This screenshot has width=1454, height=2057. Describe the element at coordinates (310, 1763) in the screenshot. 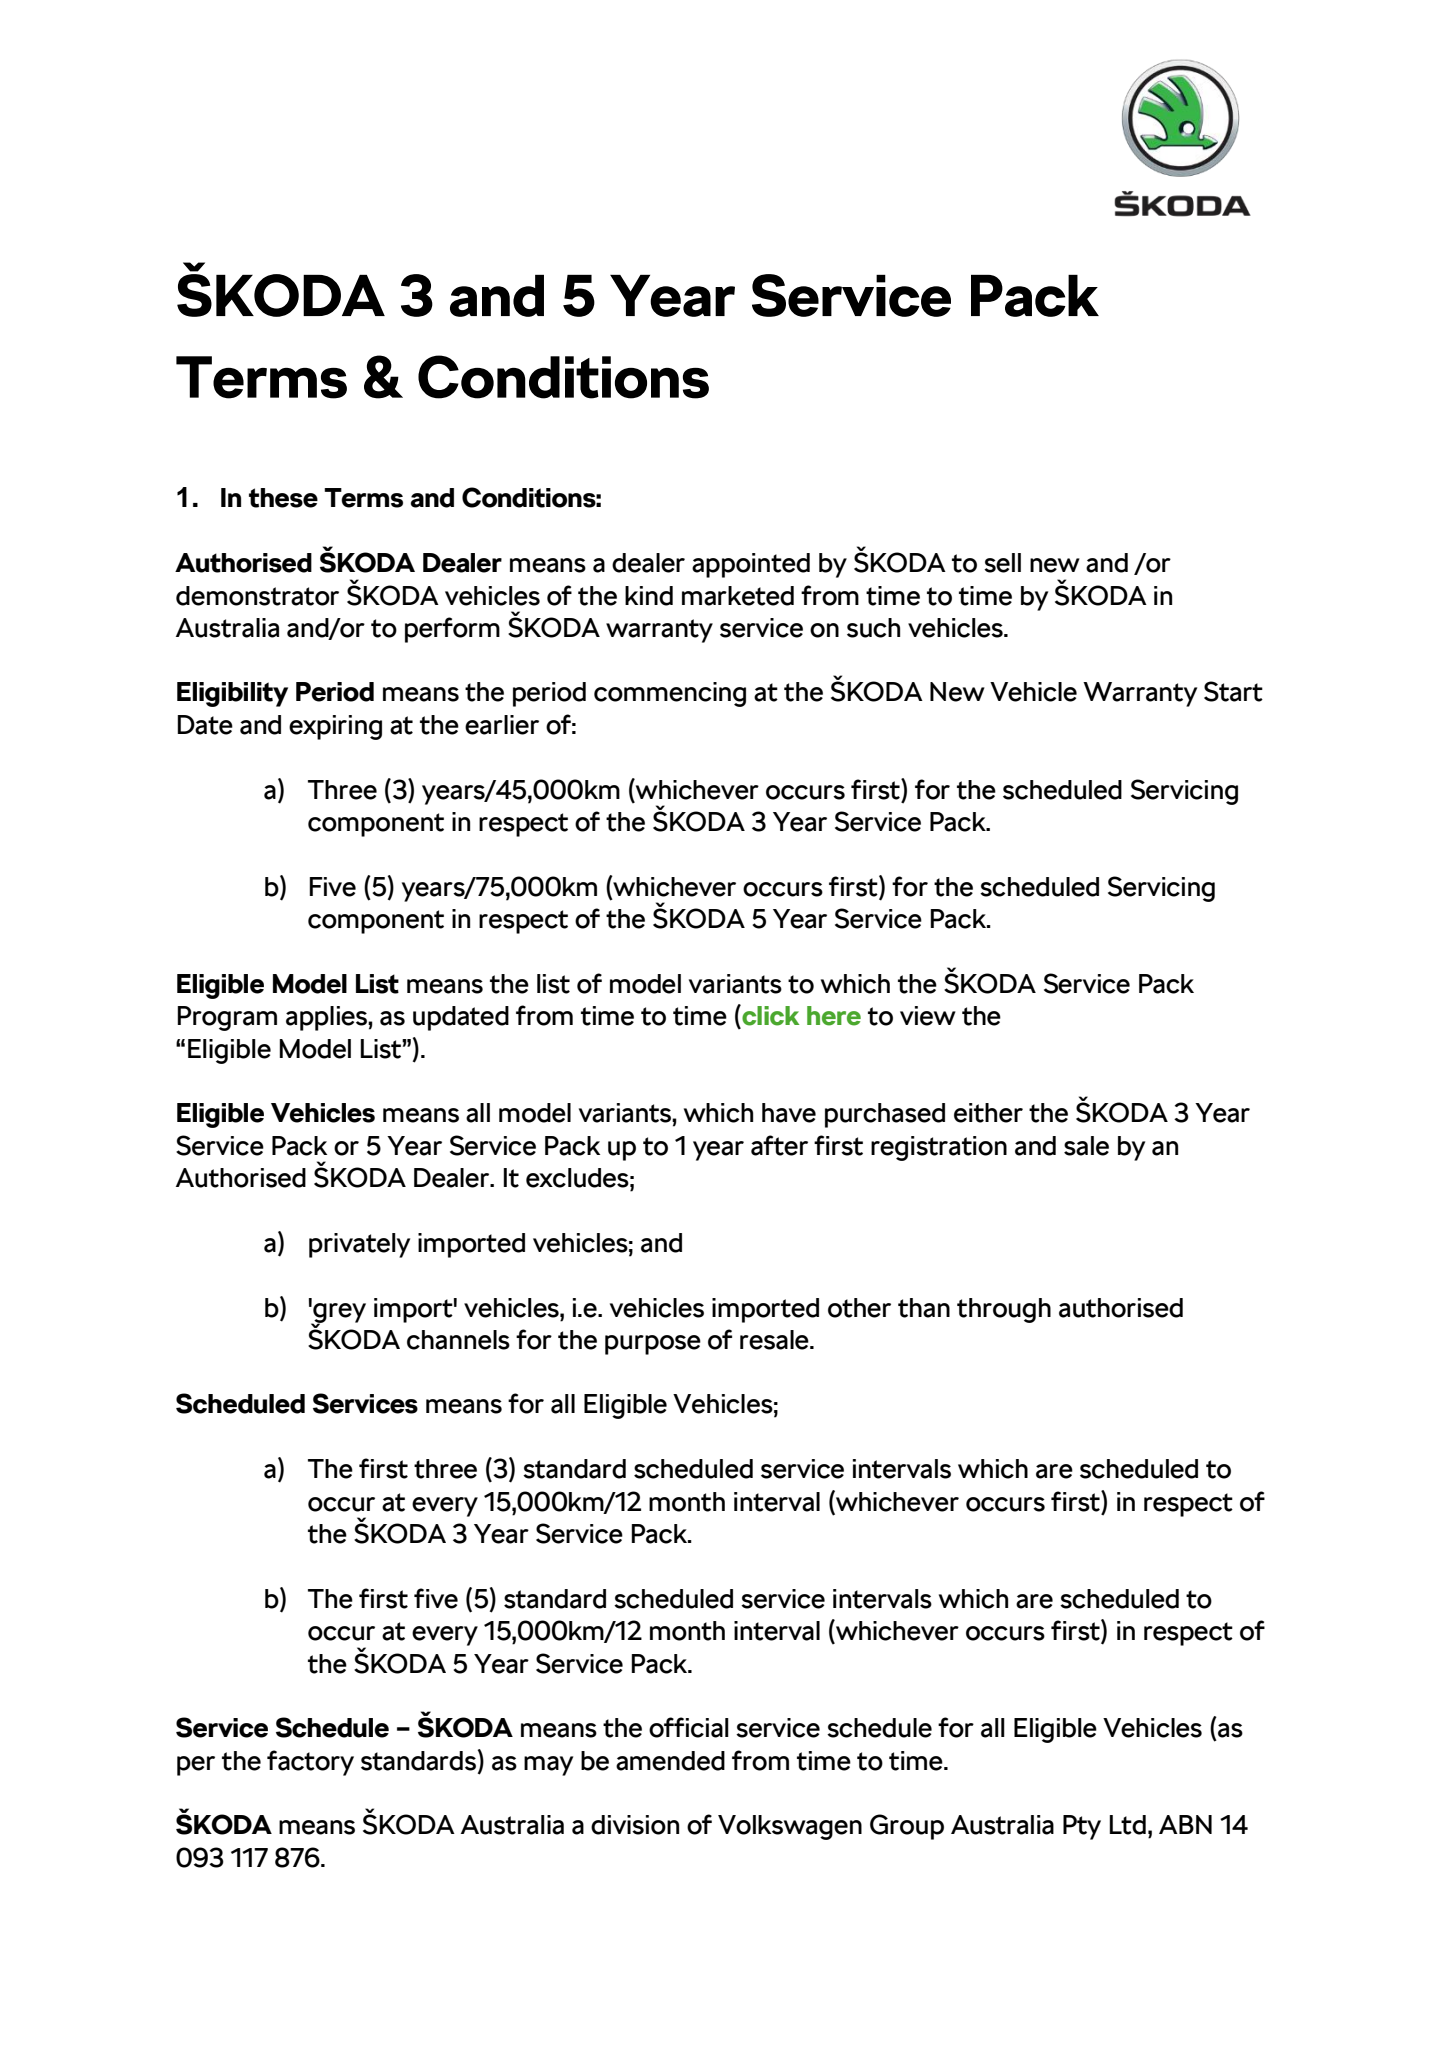

I see `factory` at that location.
